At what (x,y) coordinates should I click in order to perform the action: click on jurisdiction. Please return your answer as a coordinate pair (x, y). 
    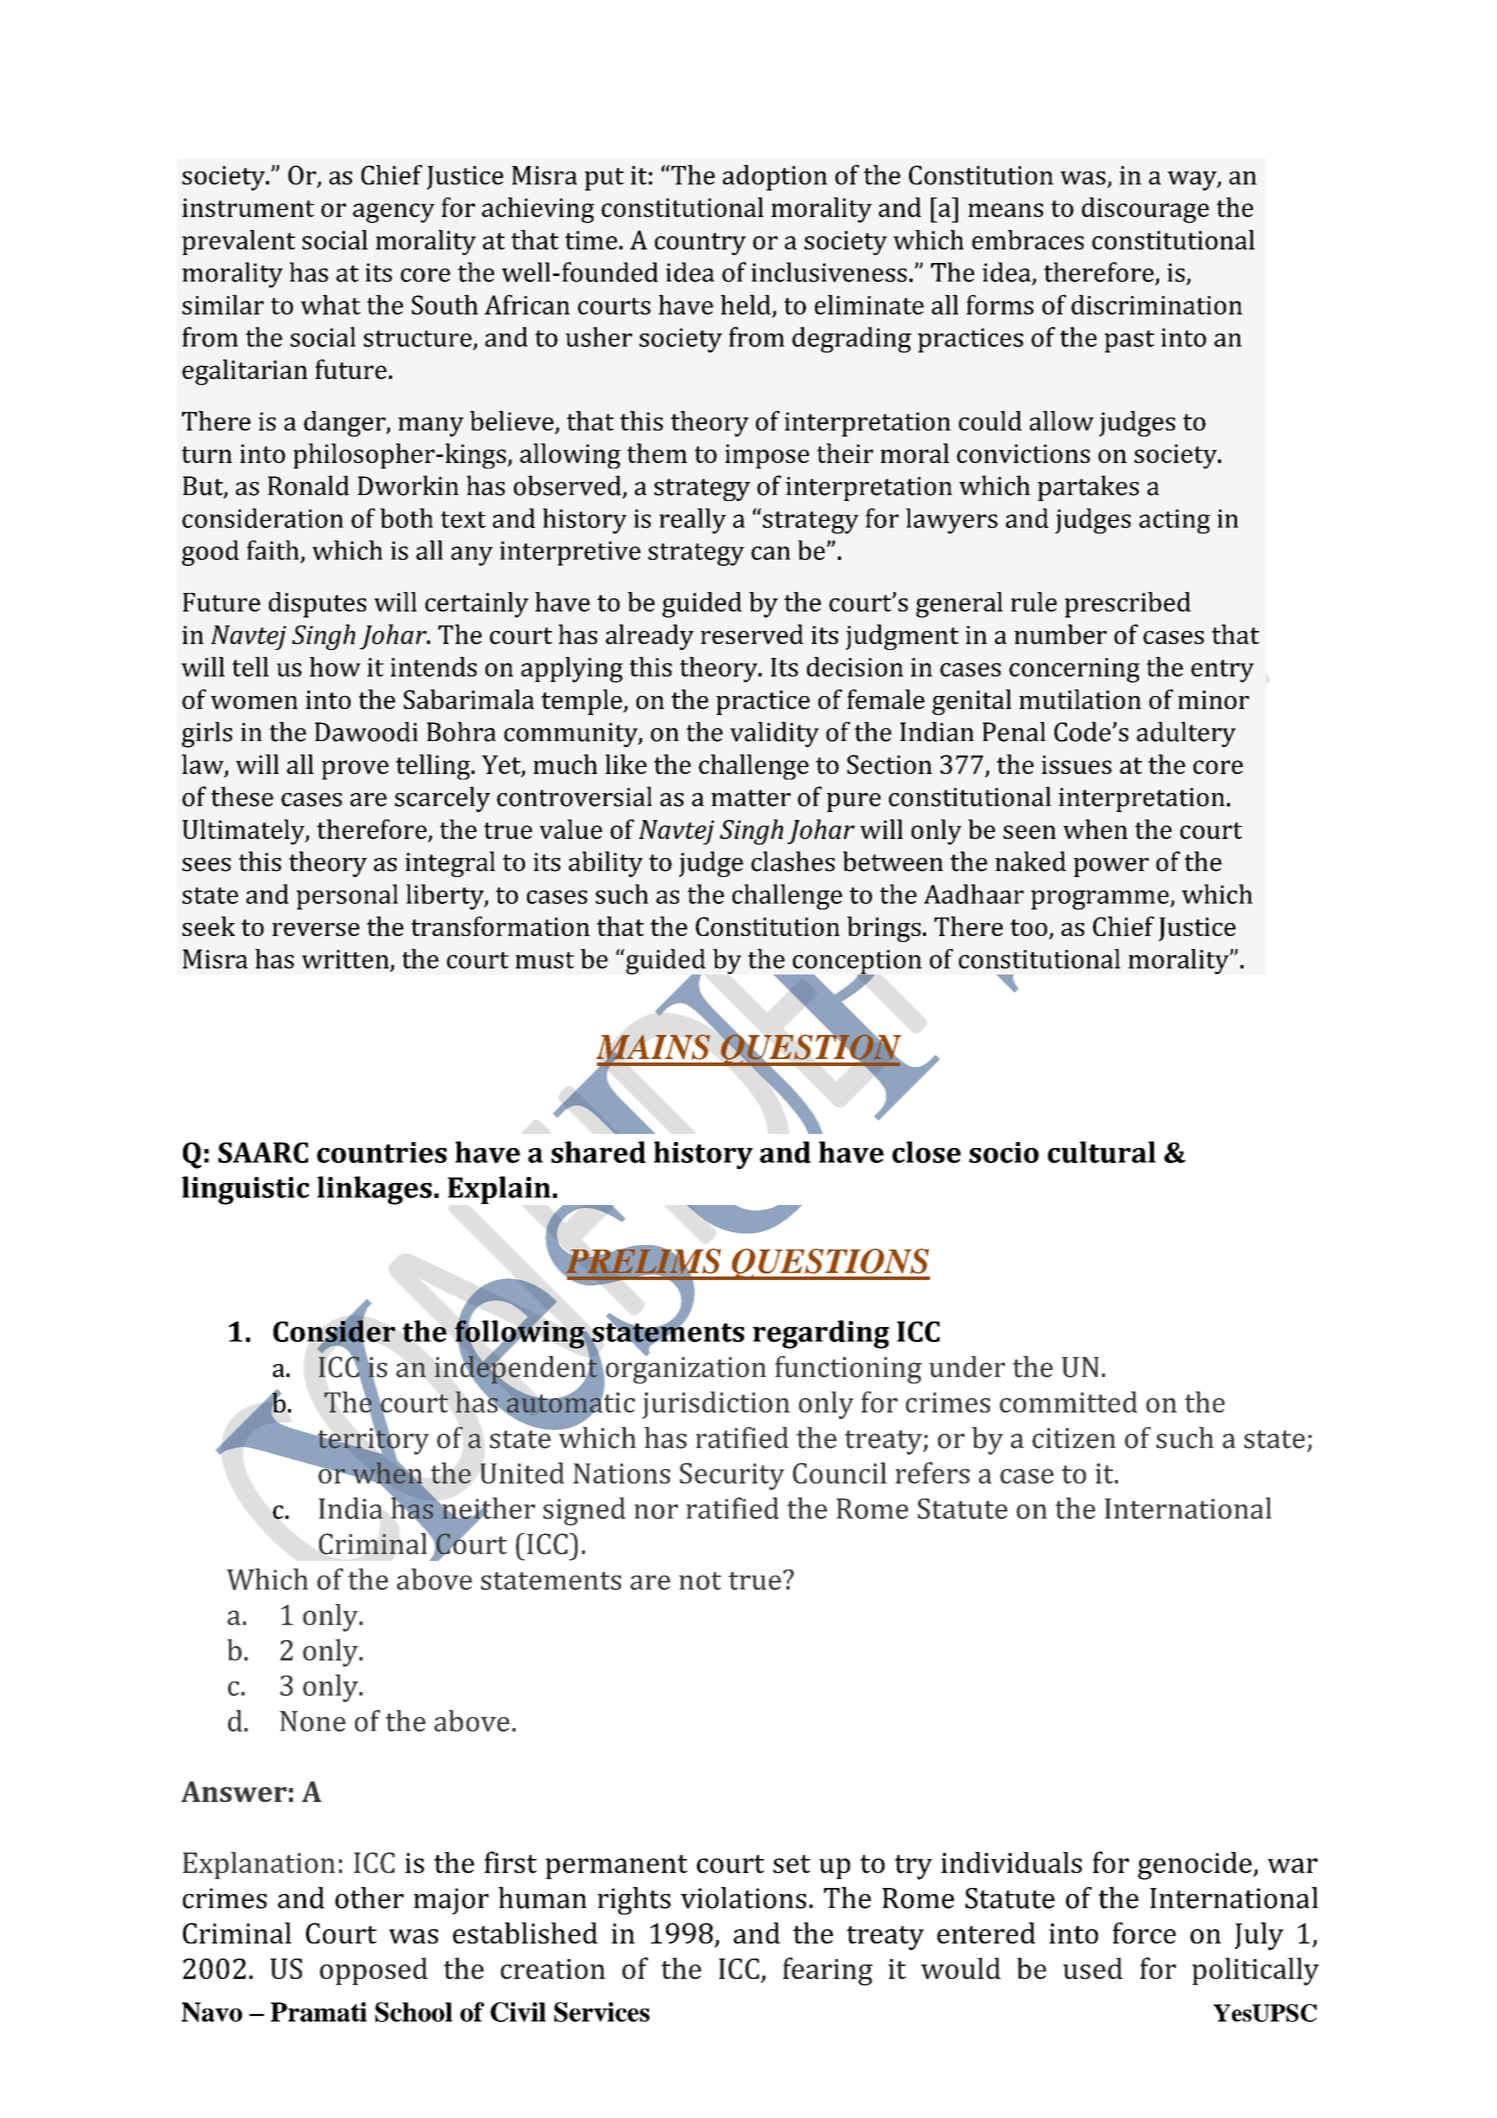
    Looking at the image, I should click on (716, 1405).
